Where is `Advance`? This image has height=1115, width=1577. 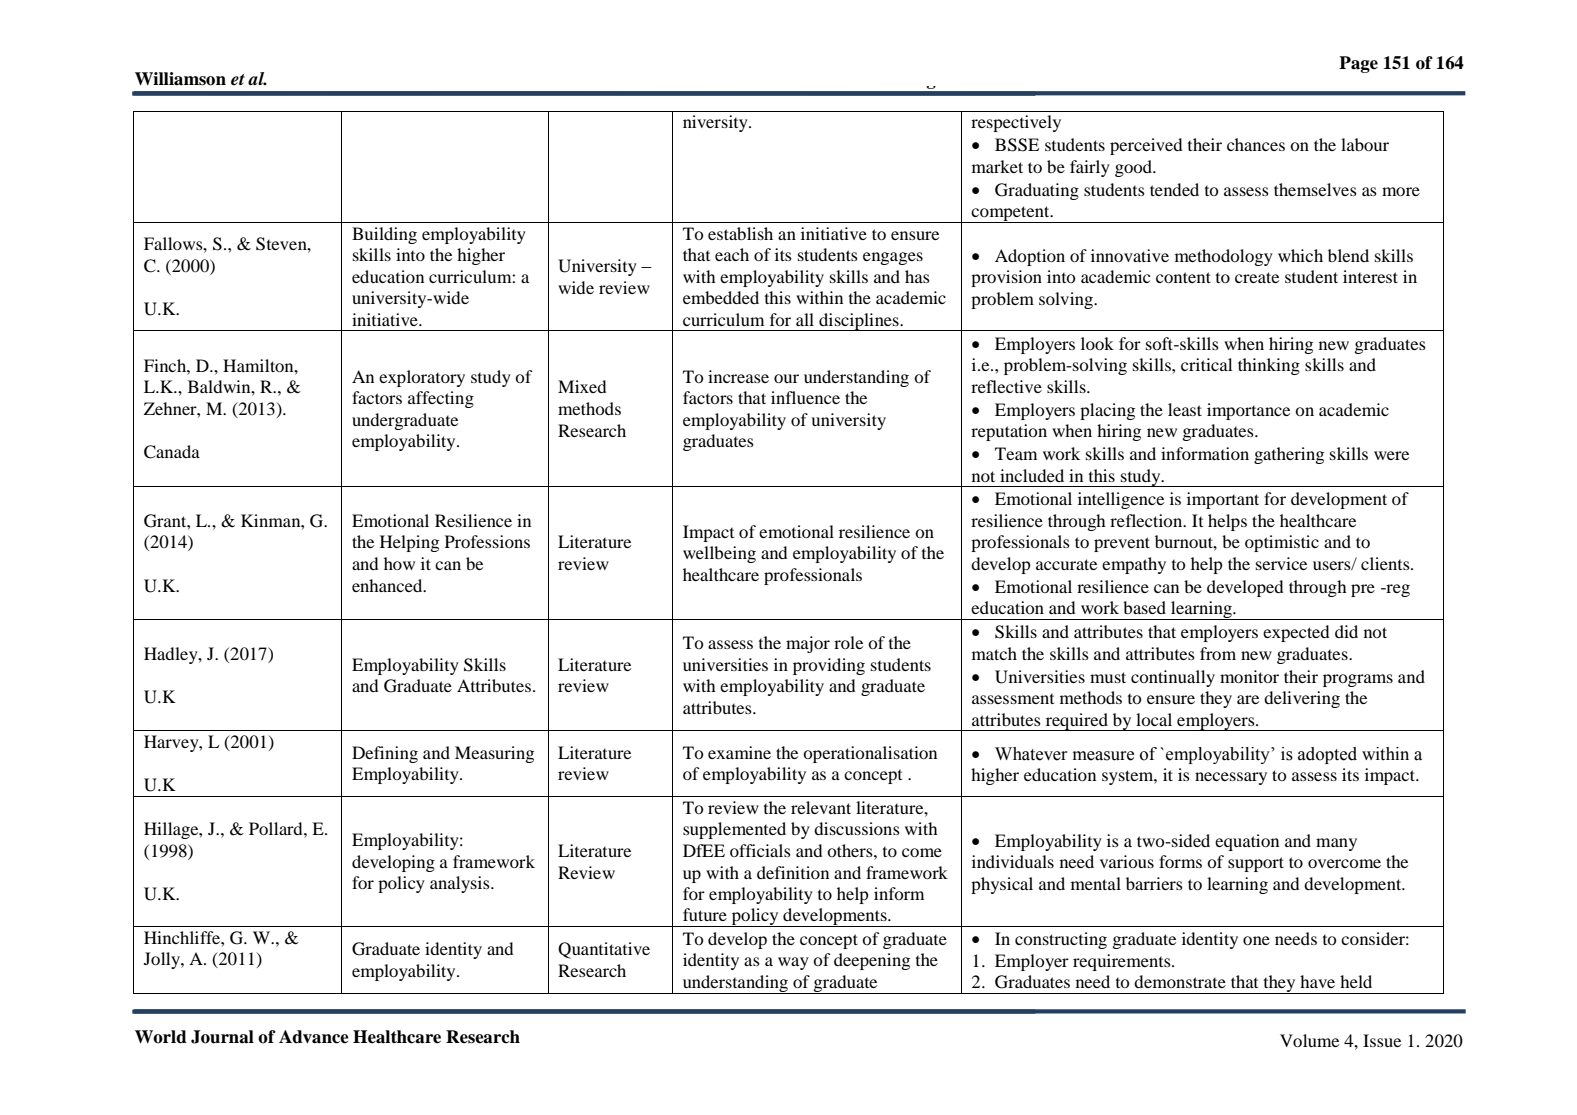
Advance is located at coordinates (314, 1037).
